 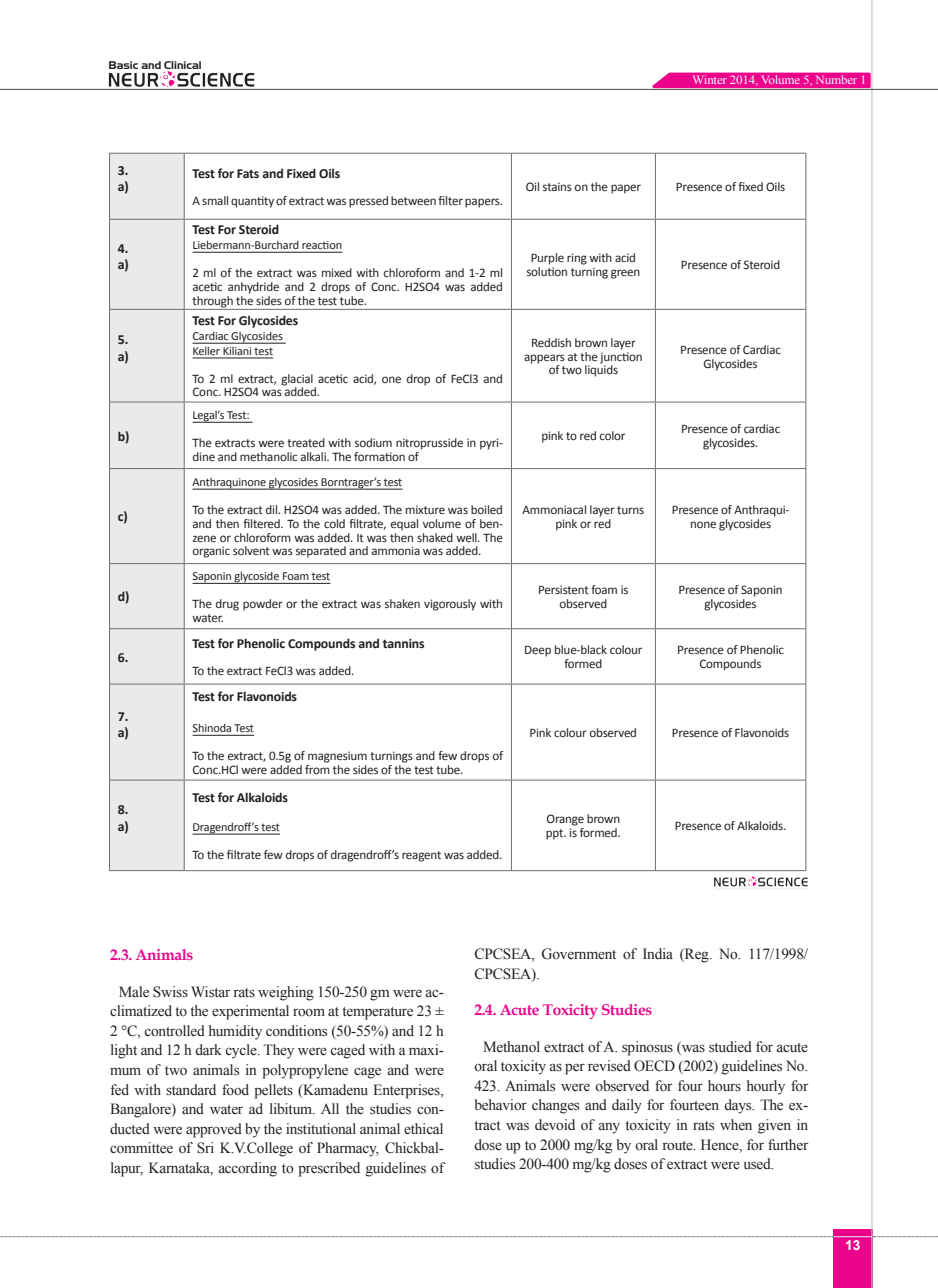 What do you see at coordinates (612, 435) in the screenshot?
I see `color` at bounding box center [612, 435].
